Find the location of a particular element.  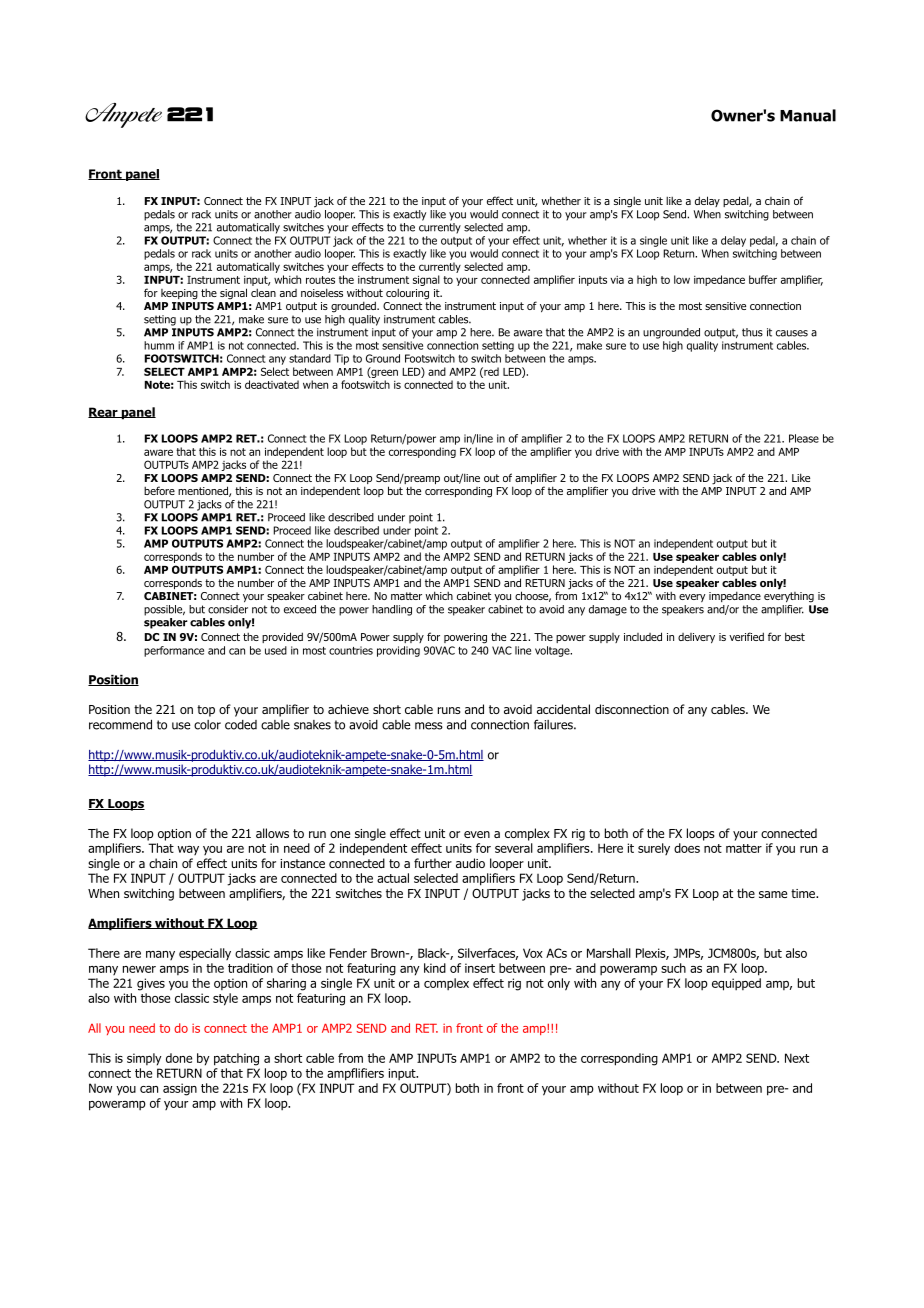

consider is located at coordinates (228, 609).
